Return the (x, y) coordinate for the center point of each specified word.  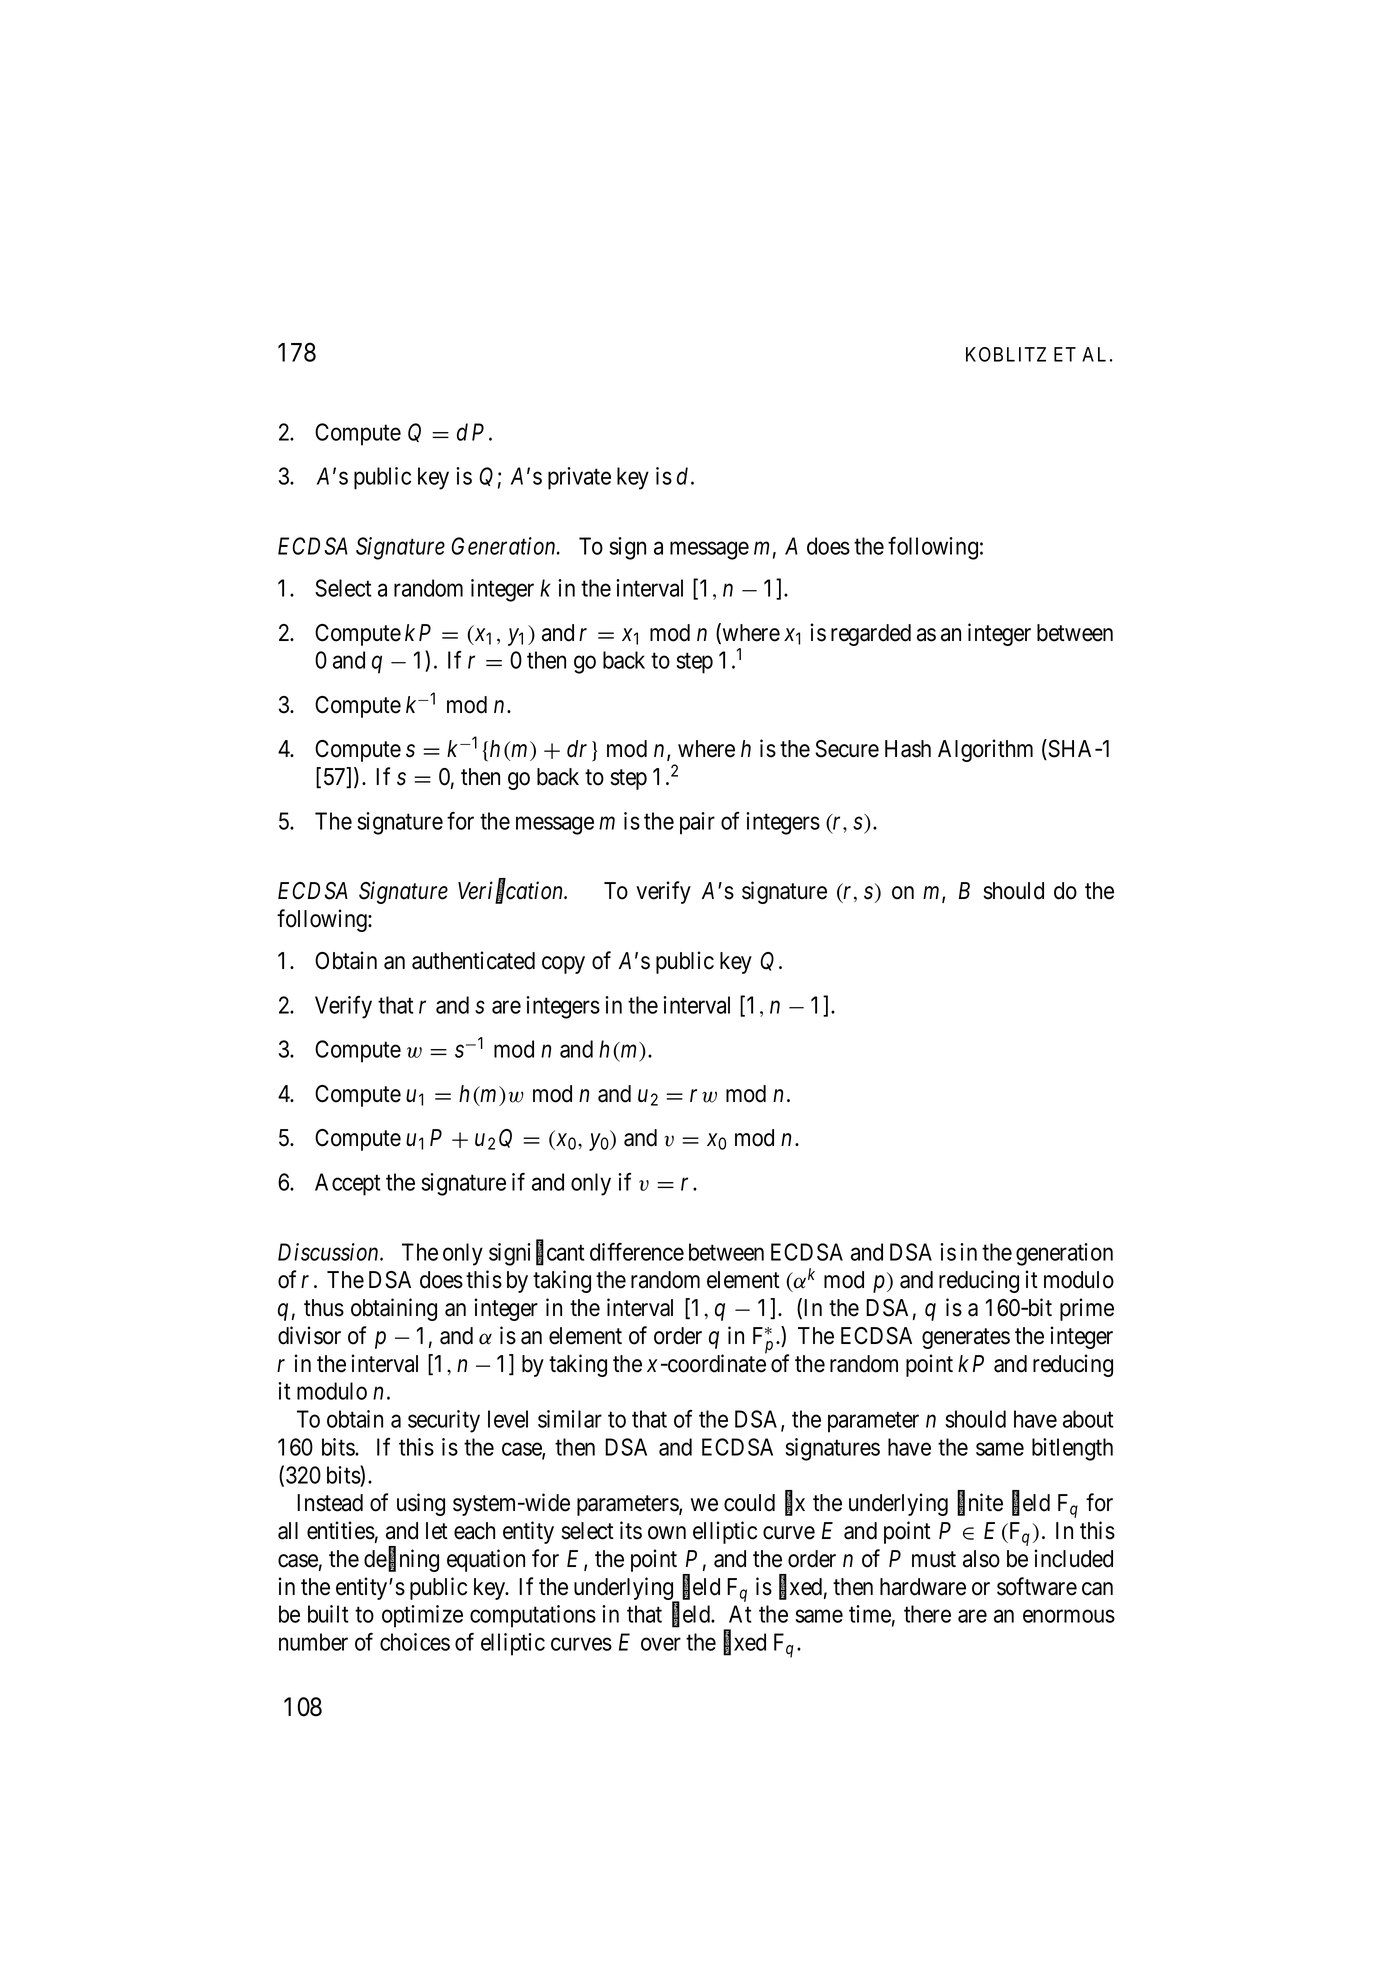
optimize (422, 1616)
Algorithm (985, 750)
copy (563, 965)
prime (1087, 1309)
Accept (348, 1184)
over (661, 1644)
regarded (871, 635)
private (579, 478)
